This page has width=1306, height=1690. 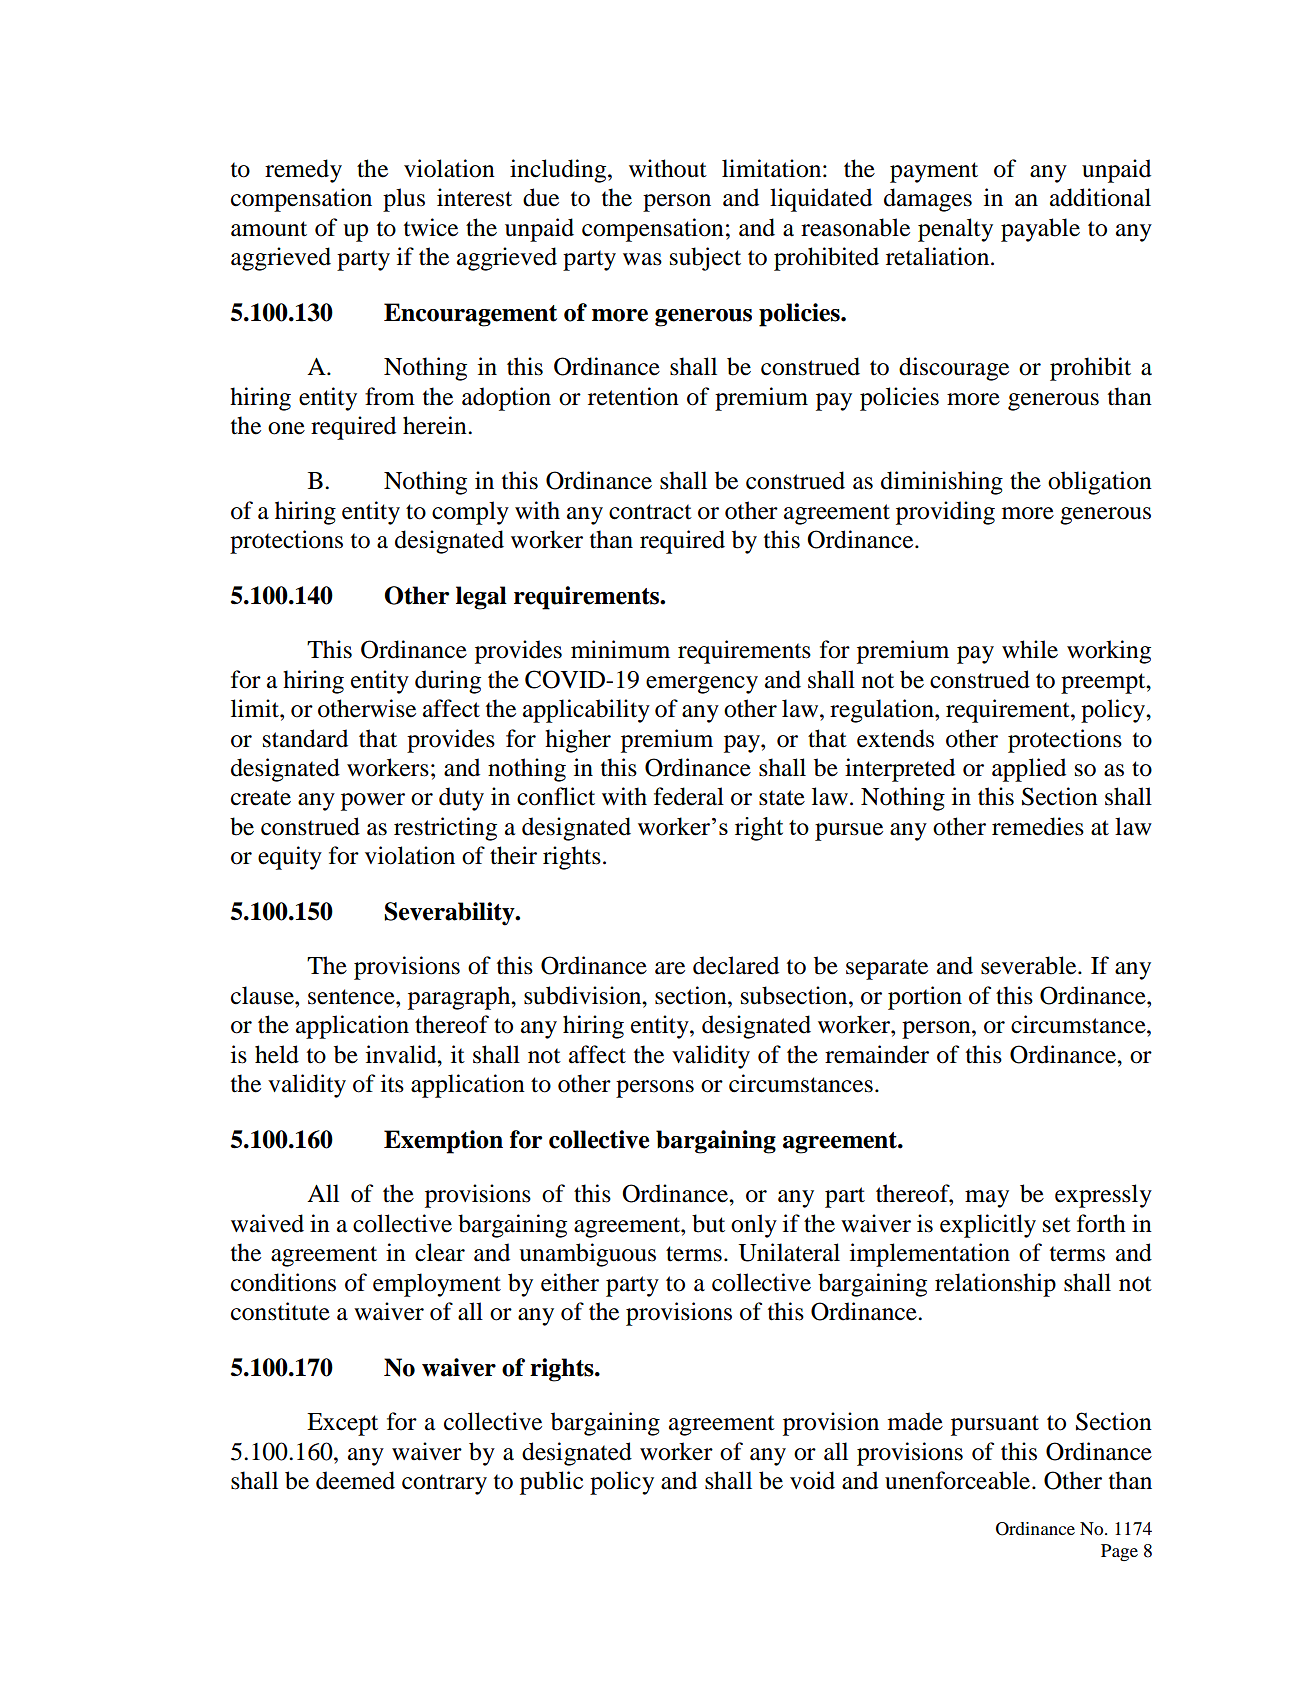 What do you see at coordinates (448, 682) in the page?
I see `during` at bounding box center [448, 682].
